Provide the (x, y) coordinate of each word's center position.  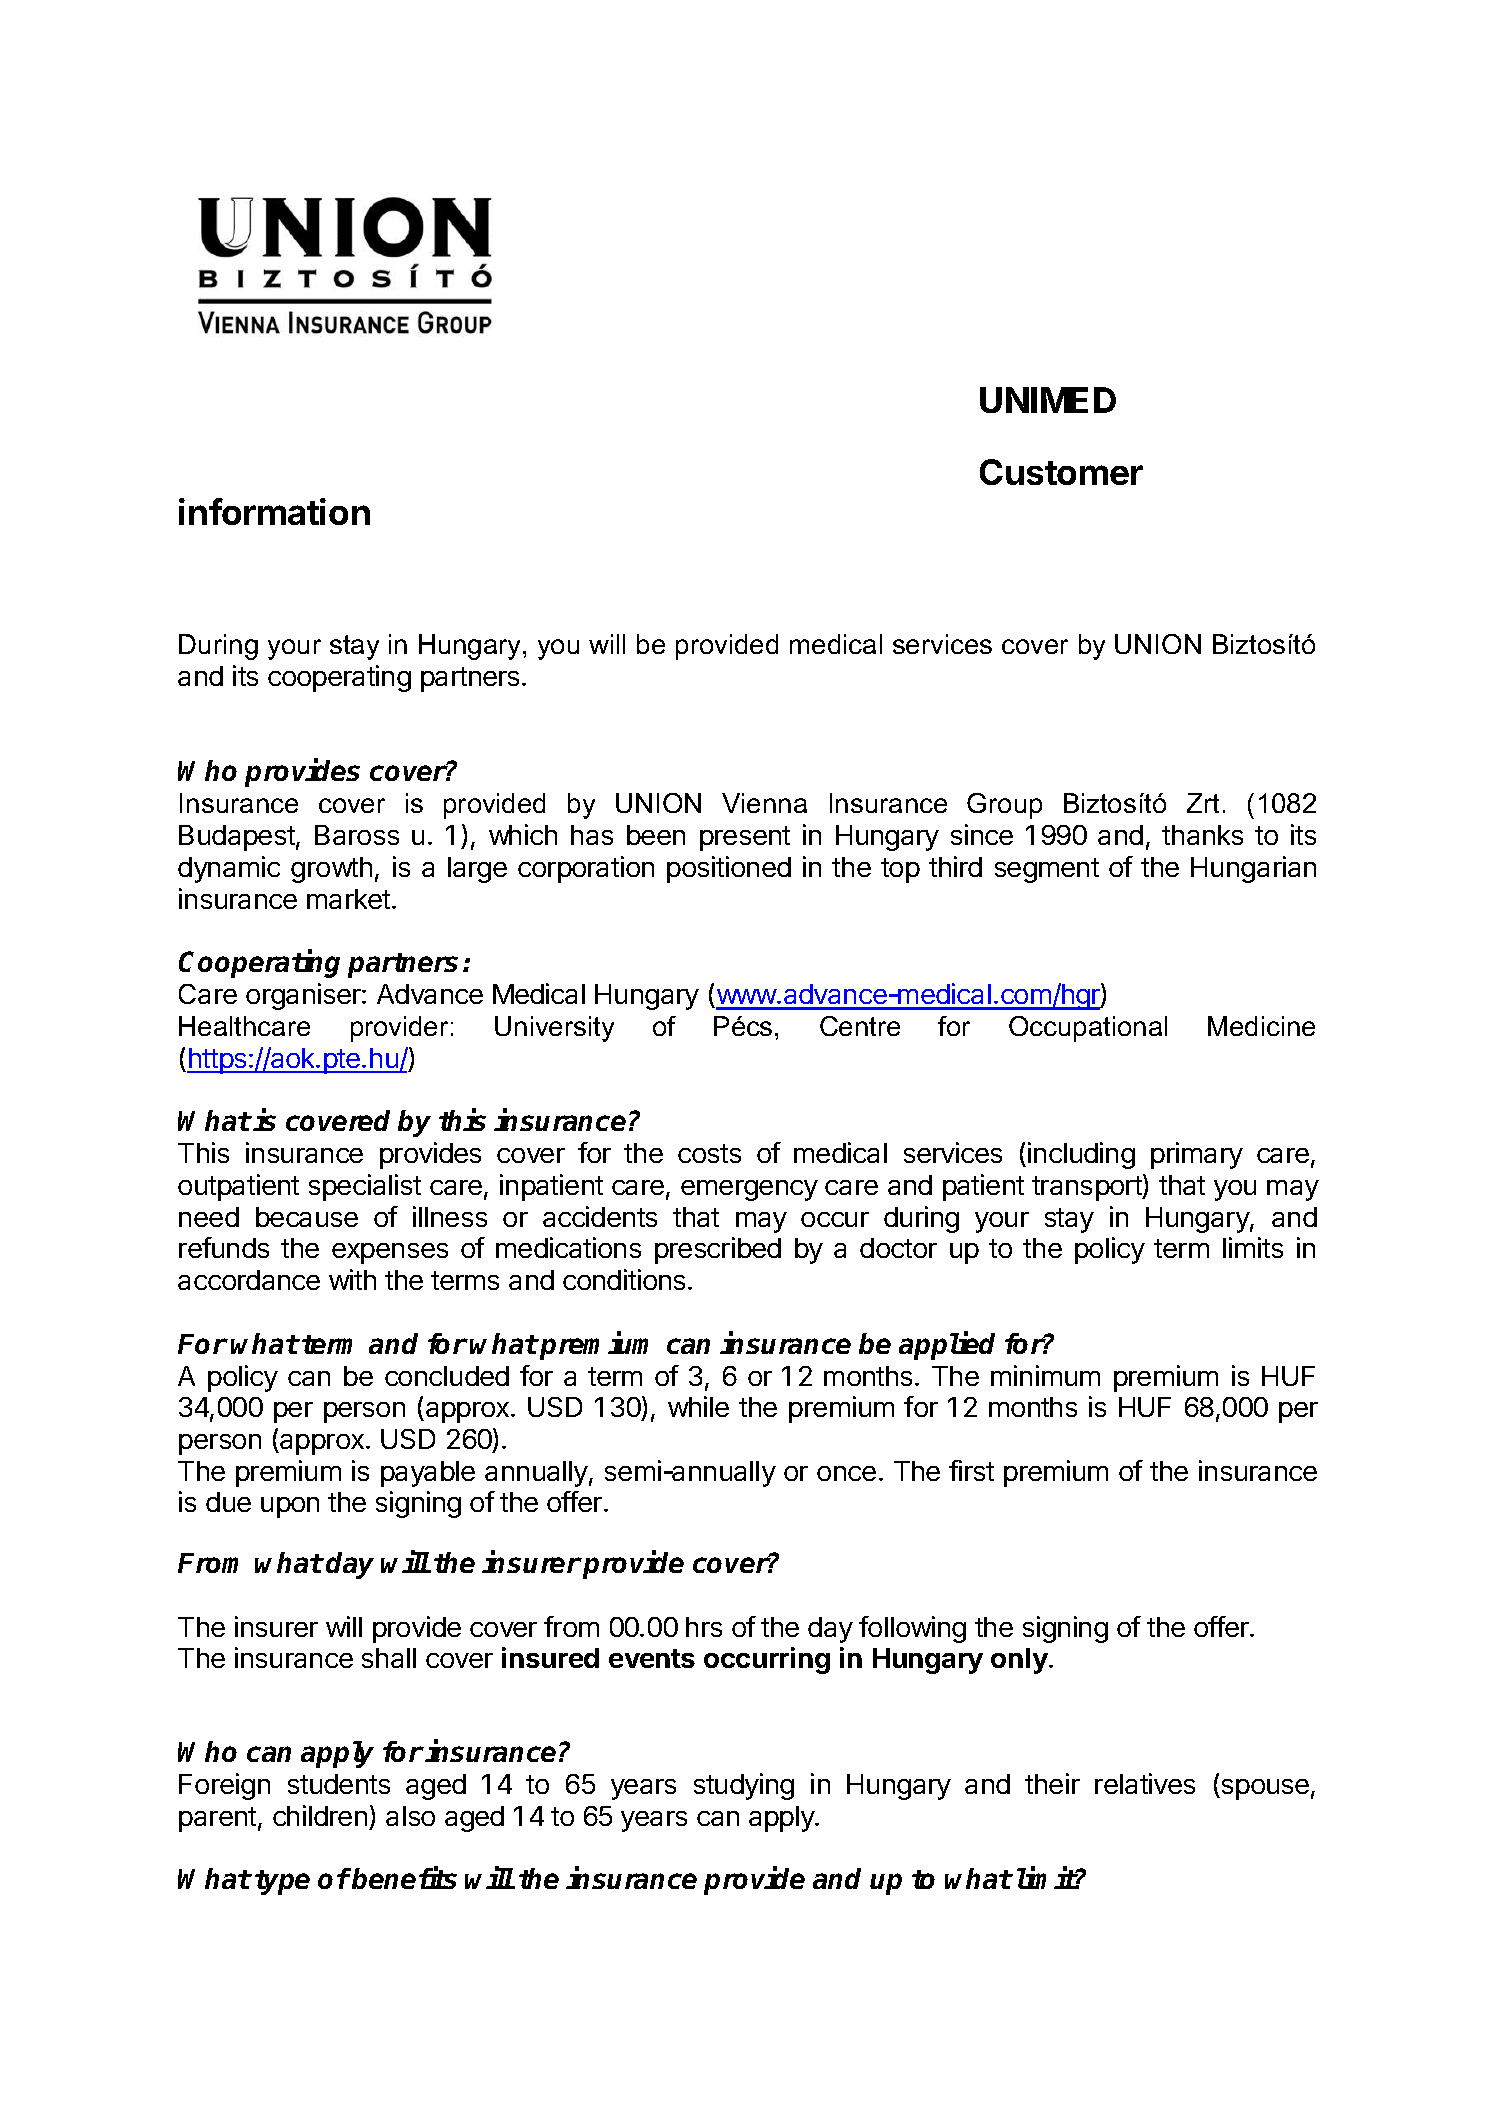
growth (331, 870)
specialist (365, 1187)
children (320, 1815)
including (1081, 1155)
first (971, 1470)
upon (290, 1507)
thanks (1202, 835)
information (274, 511)
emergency (749, 1190)
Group (1004, 806)
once (846, 1473)
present (745, 838)
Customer (1061, 472)
